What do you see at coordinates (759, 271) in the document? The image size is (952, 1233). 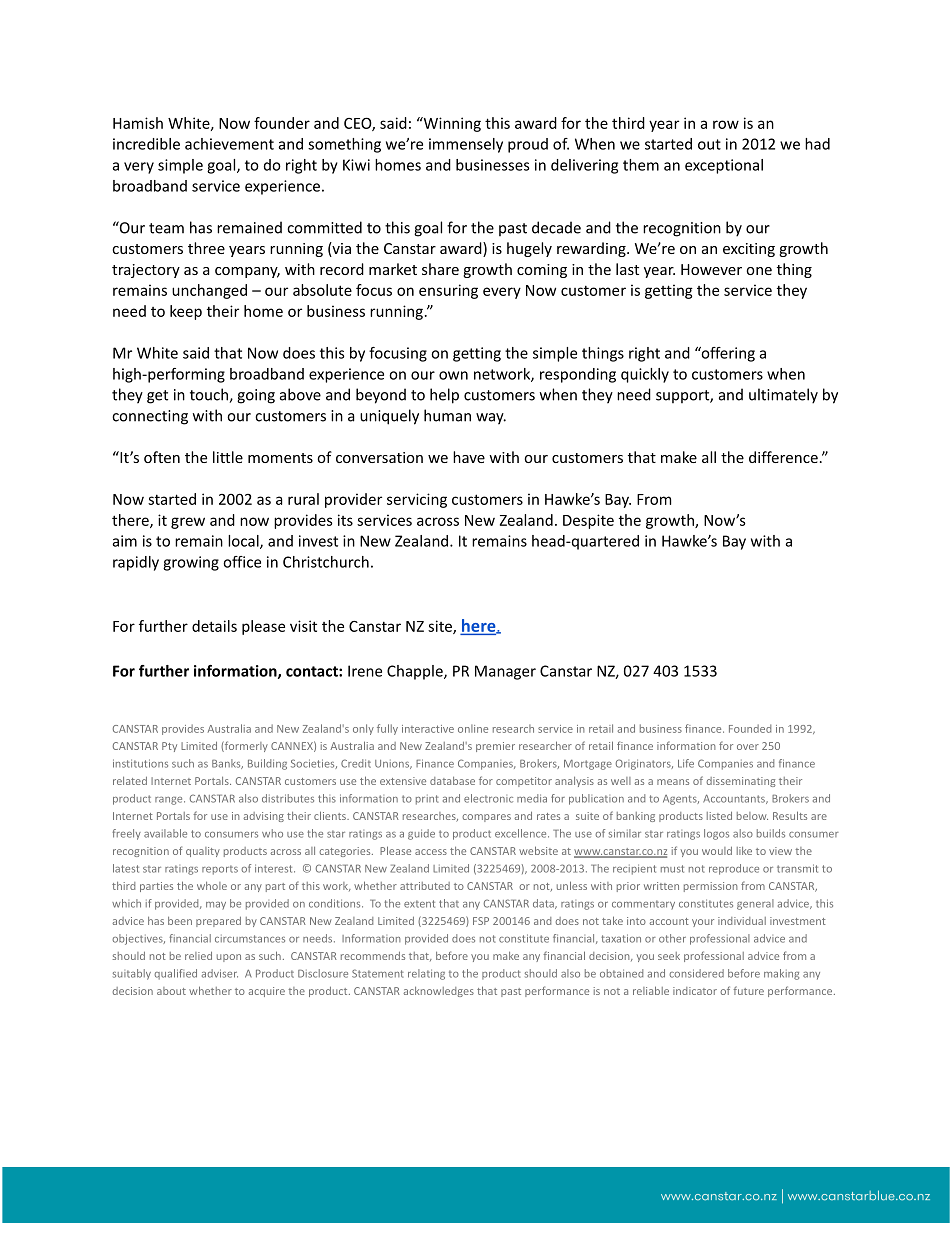 I see `one` at bounding box center [759, 271].
